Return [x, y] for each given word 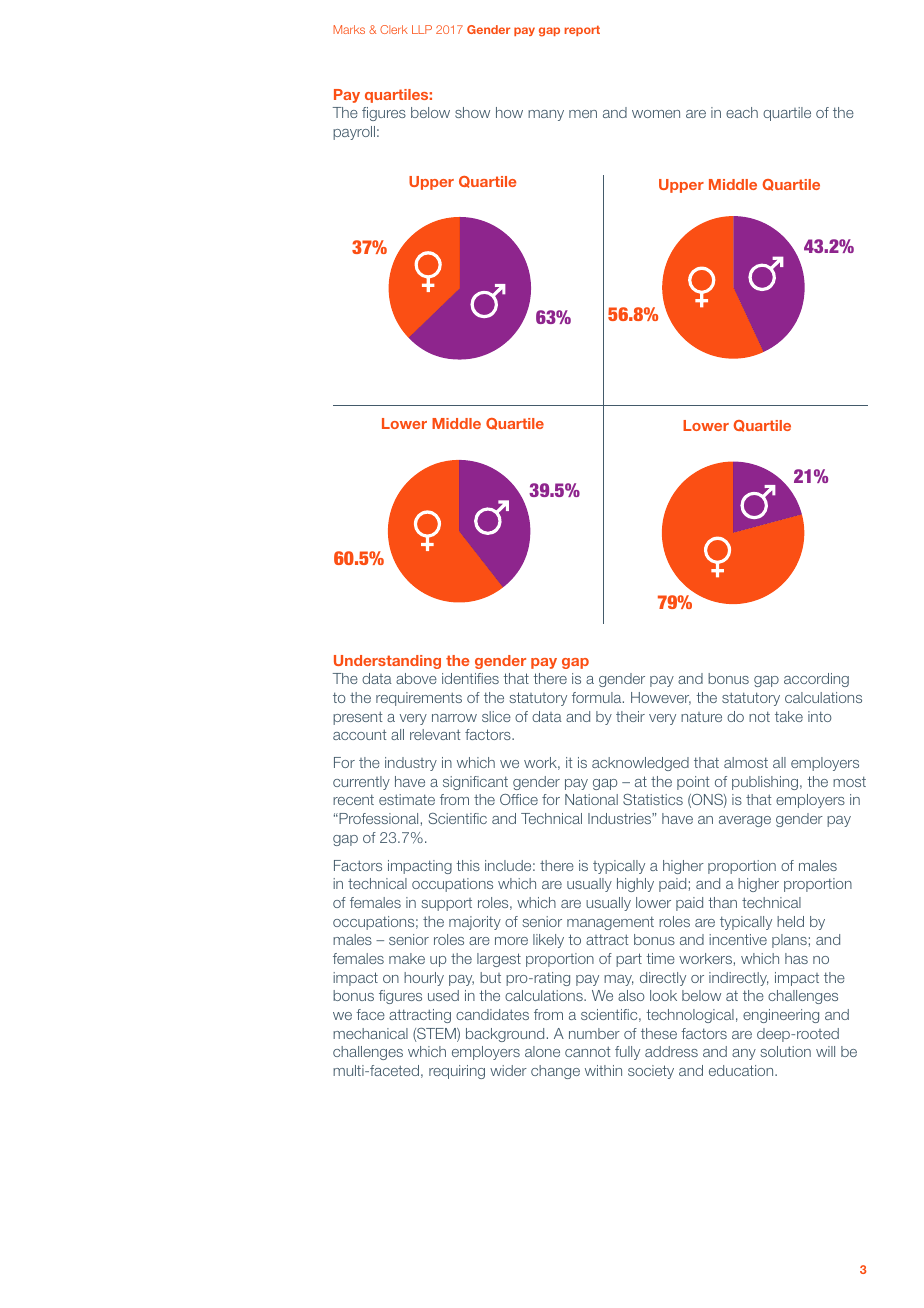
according [816, 680]
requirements [419, 699]
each [742, 112]
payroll [354, 133]
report [582, 31]
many [546, 115]
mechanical [370, 1033]
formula [598, 697]
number [594, 1033]
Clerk [394, 29]
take [789, 716]
